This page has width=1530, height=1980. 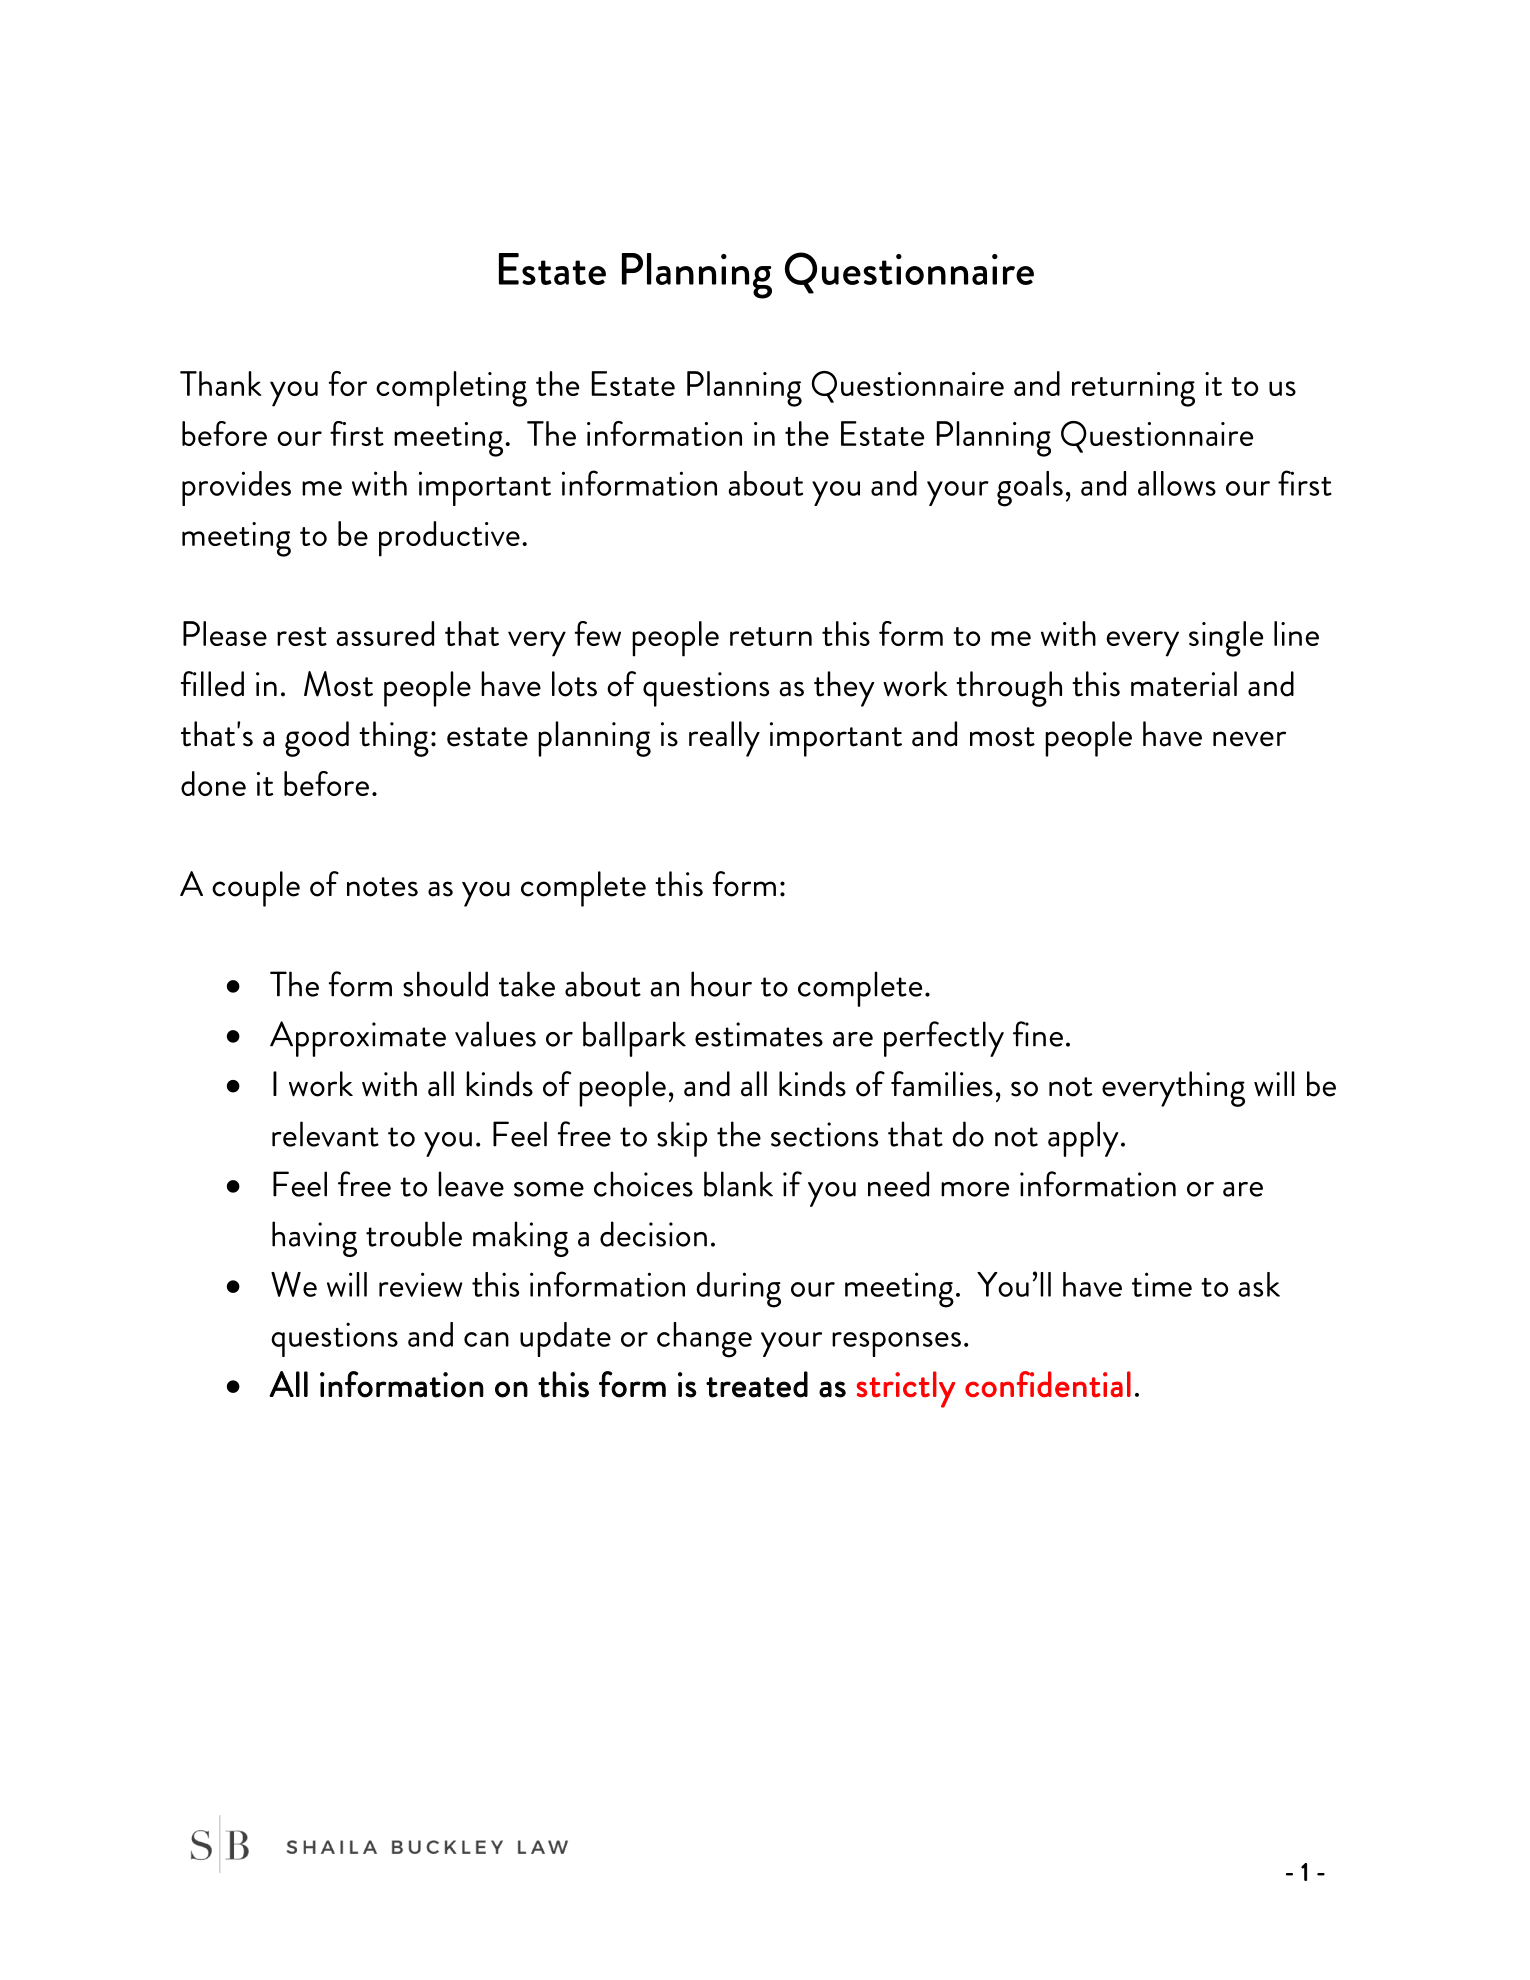 I want to click on Approximate, so click(x=358, y=1039).
